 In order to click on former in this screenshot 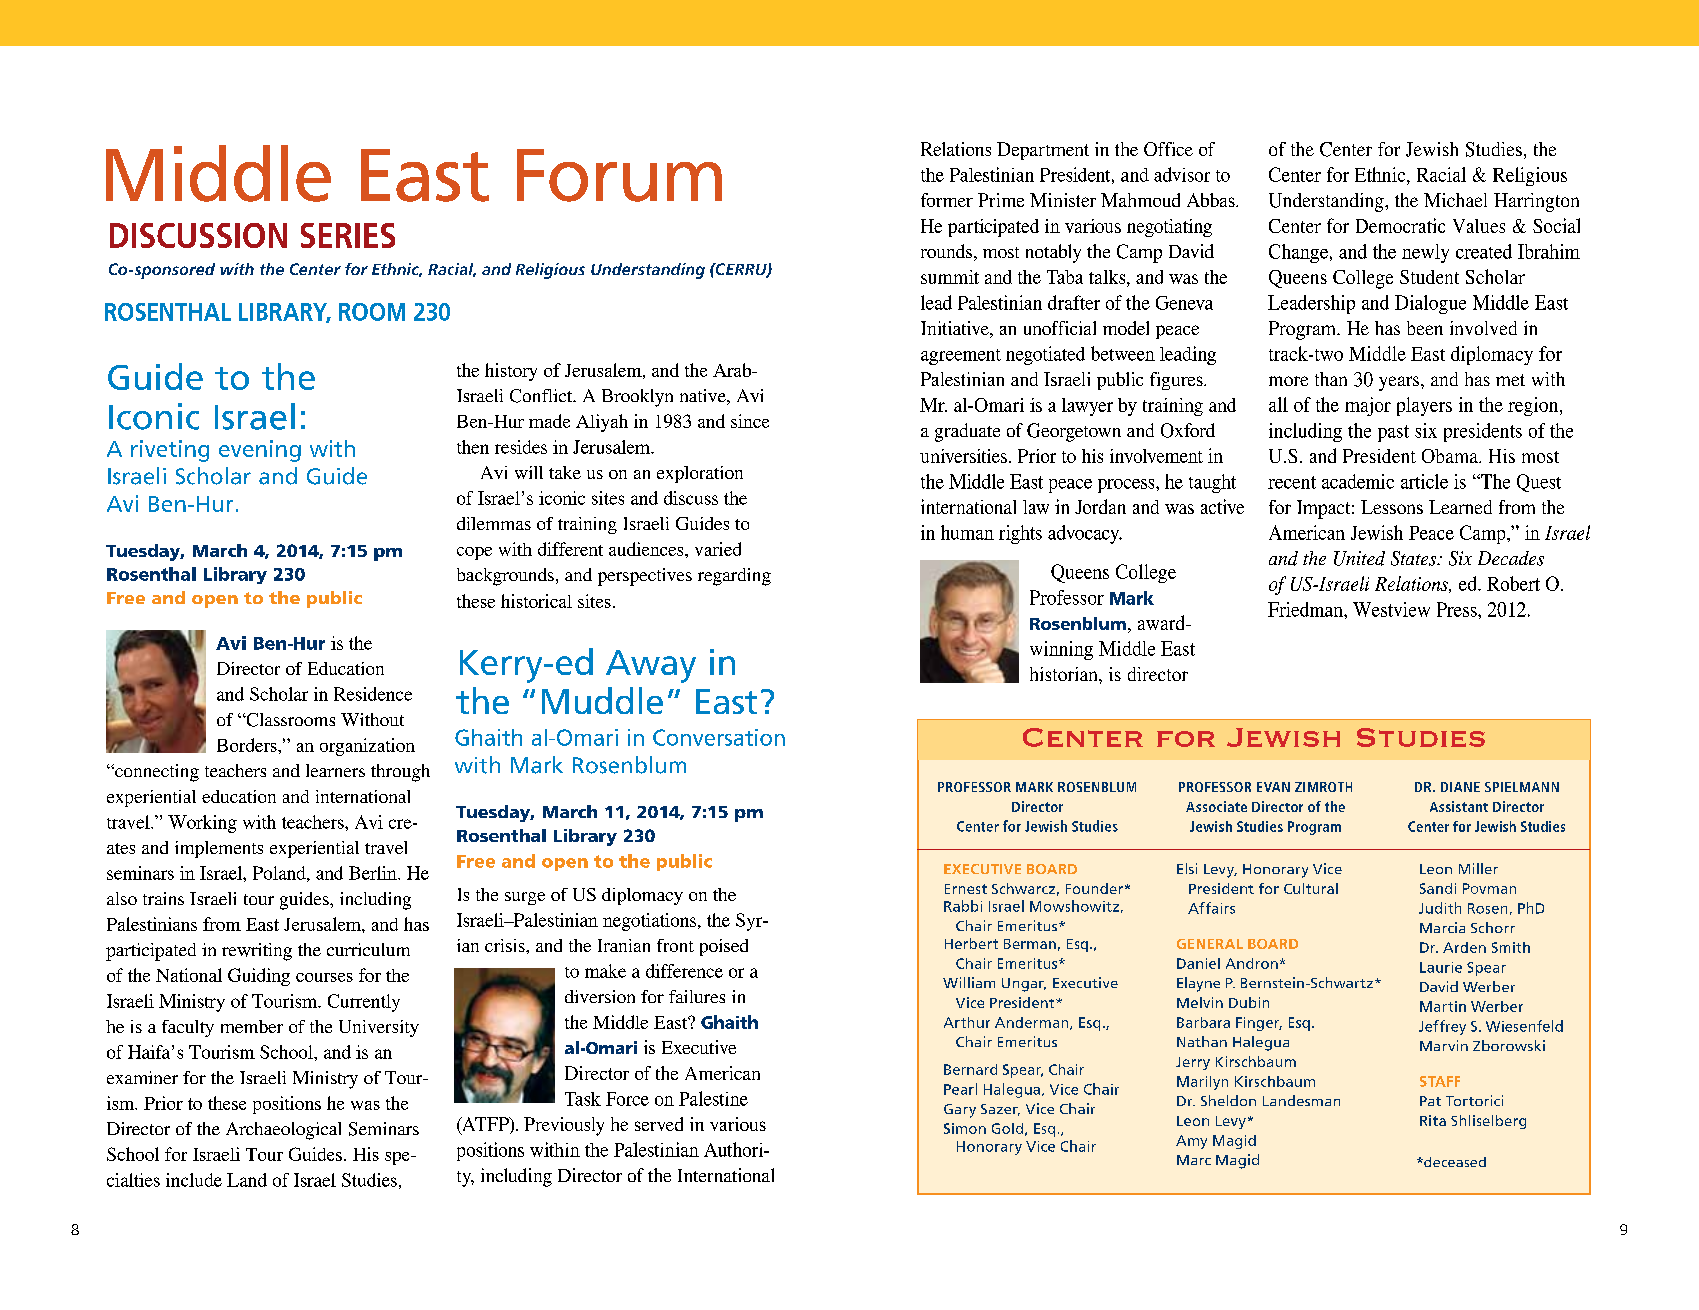, I will do `click(947, 200)`.
